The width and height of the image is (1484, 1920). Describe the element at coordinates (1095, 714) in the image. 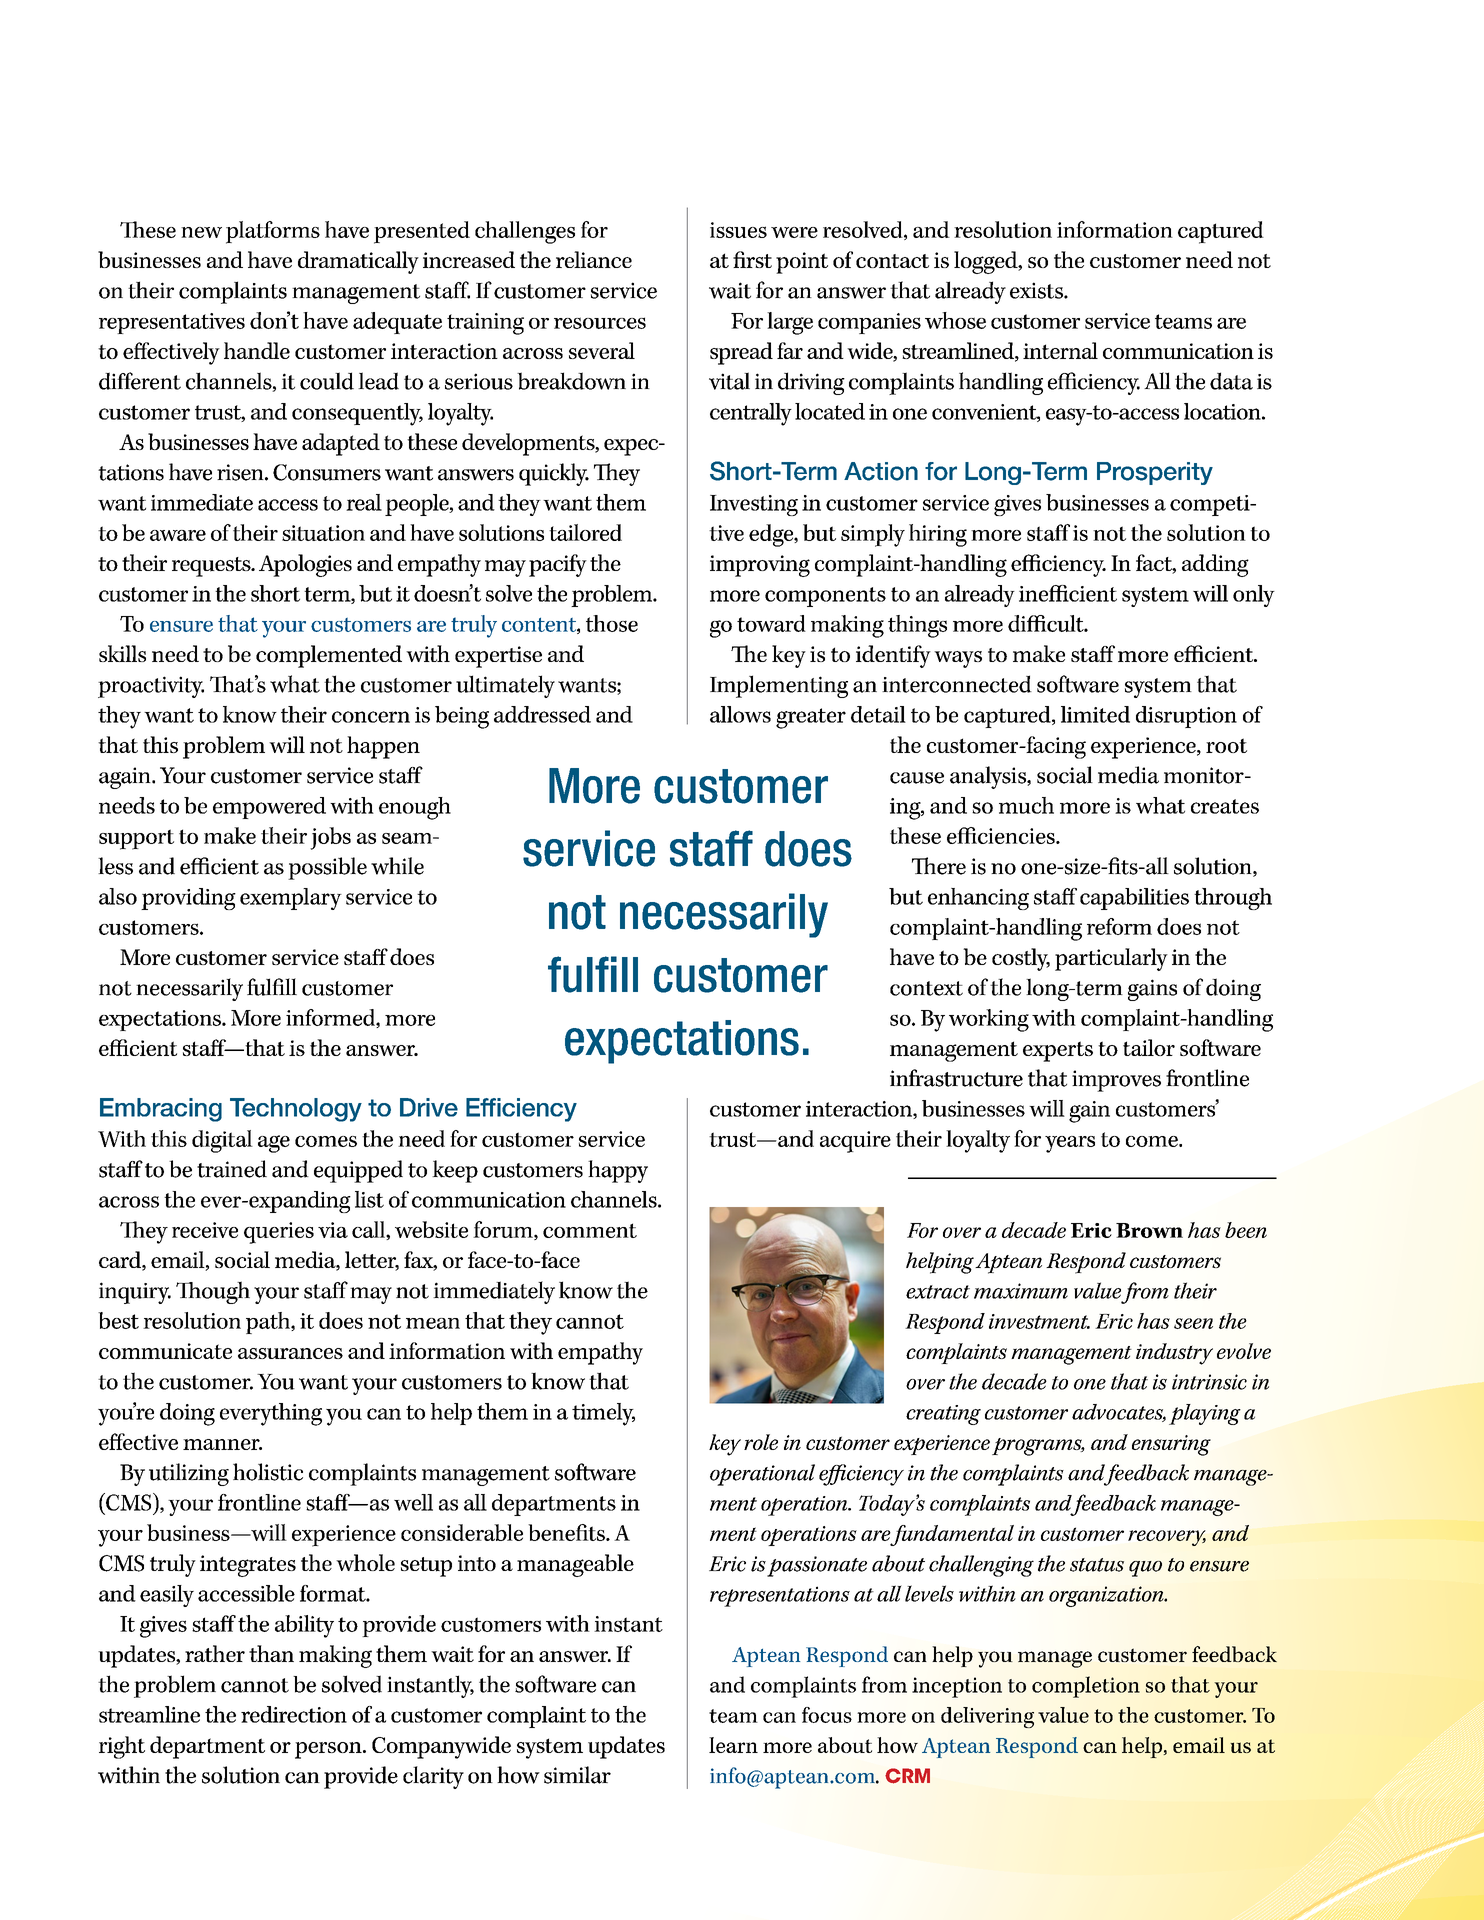

I see `limited` at that location.
